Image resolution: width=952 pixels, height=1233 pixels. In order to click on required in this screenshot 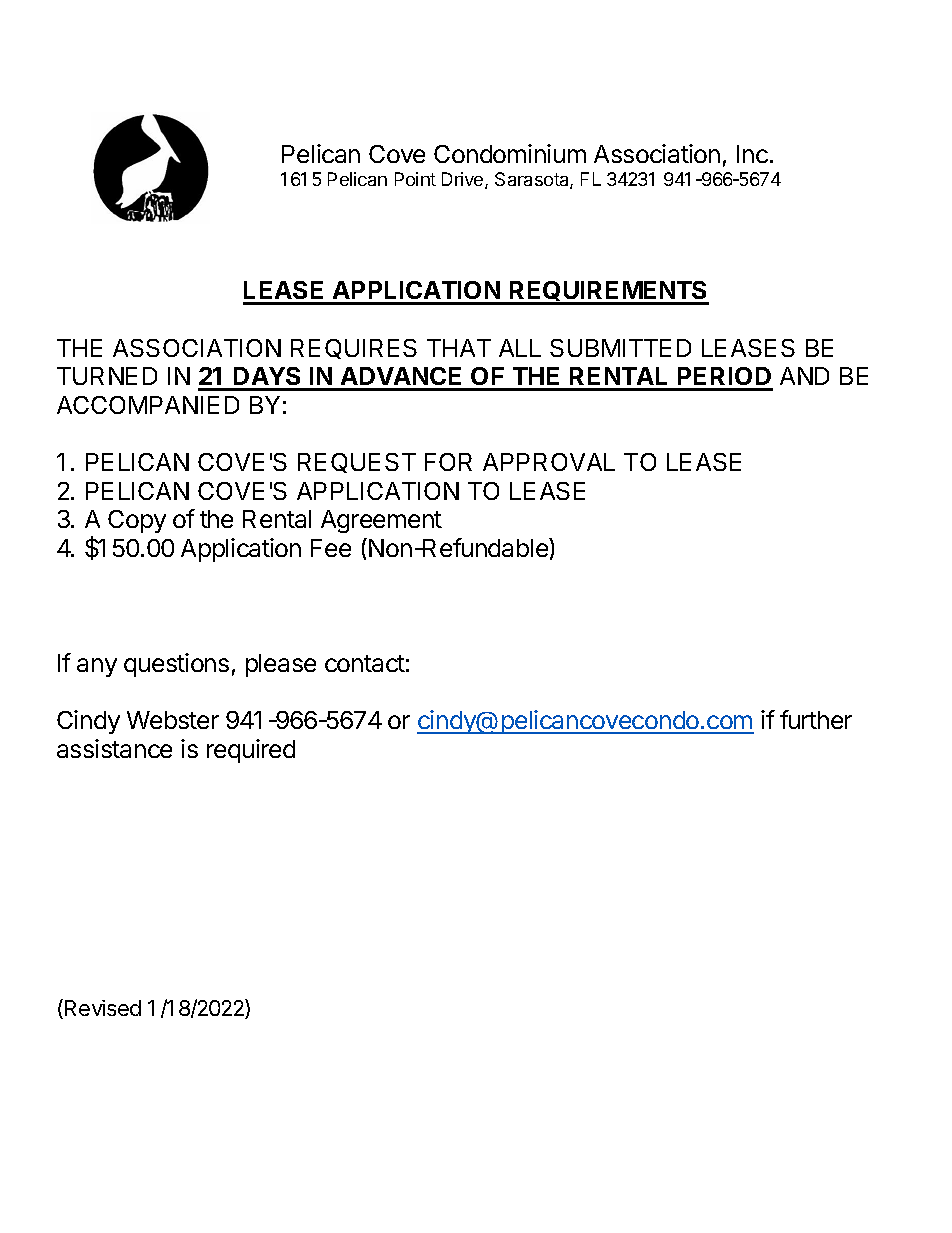, I will do `click(251, 751)`.
